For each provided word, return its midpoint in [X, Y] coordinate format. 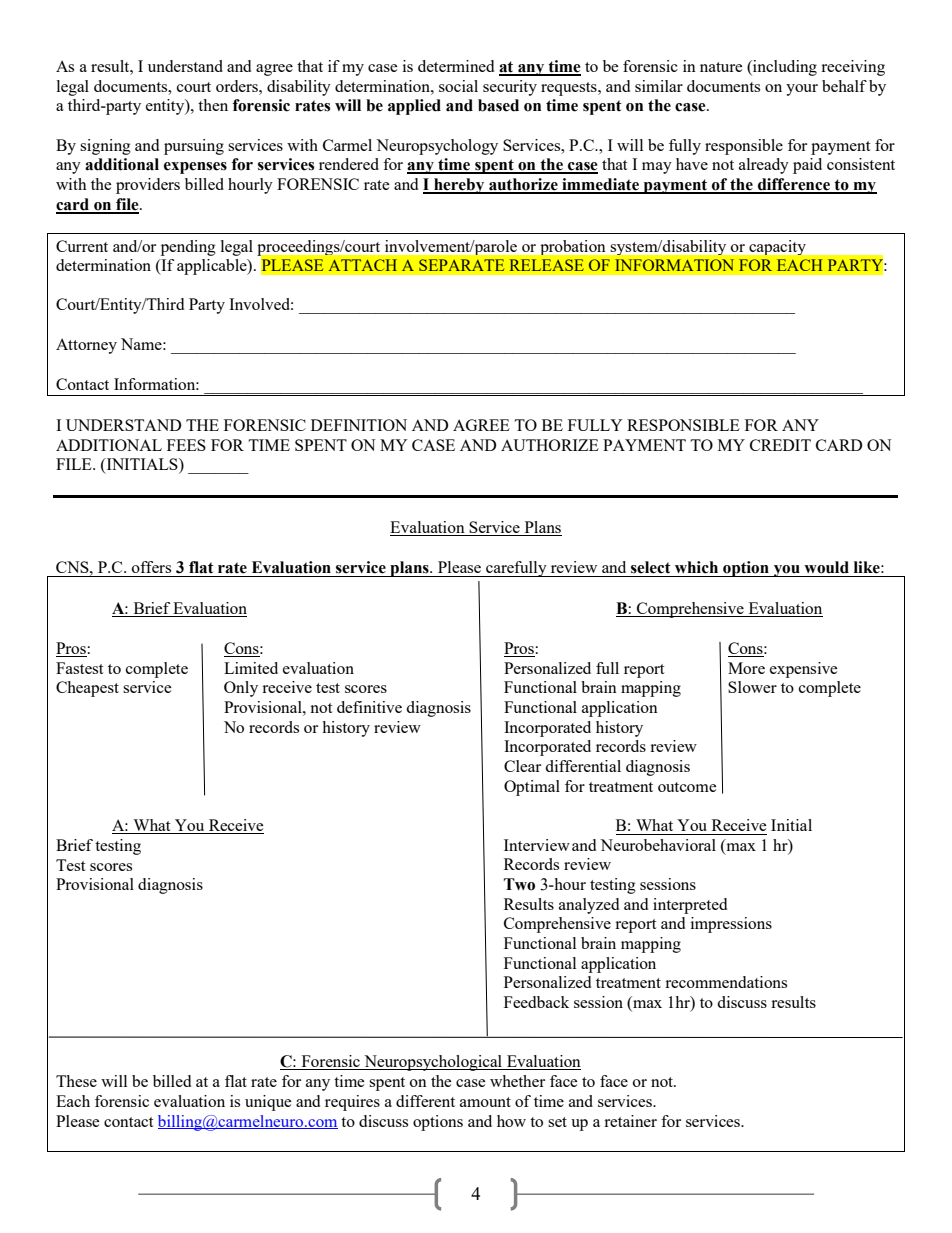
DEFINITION [359, 425]
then [213, 105]
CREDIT [780, 445]
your [802, 90]
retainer [630, 1121]
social [458, 86]
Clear [522, 766]
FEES [186, 445]
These [76, 1081]
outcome [687, 787]
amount [485, 1102]
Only [241, 689]
